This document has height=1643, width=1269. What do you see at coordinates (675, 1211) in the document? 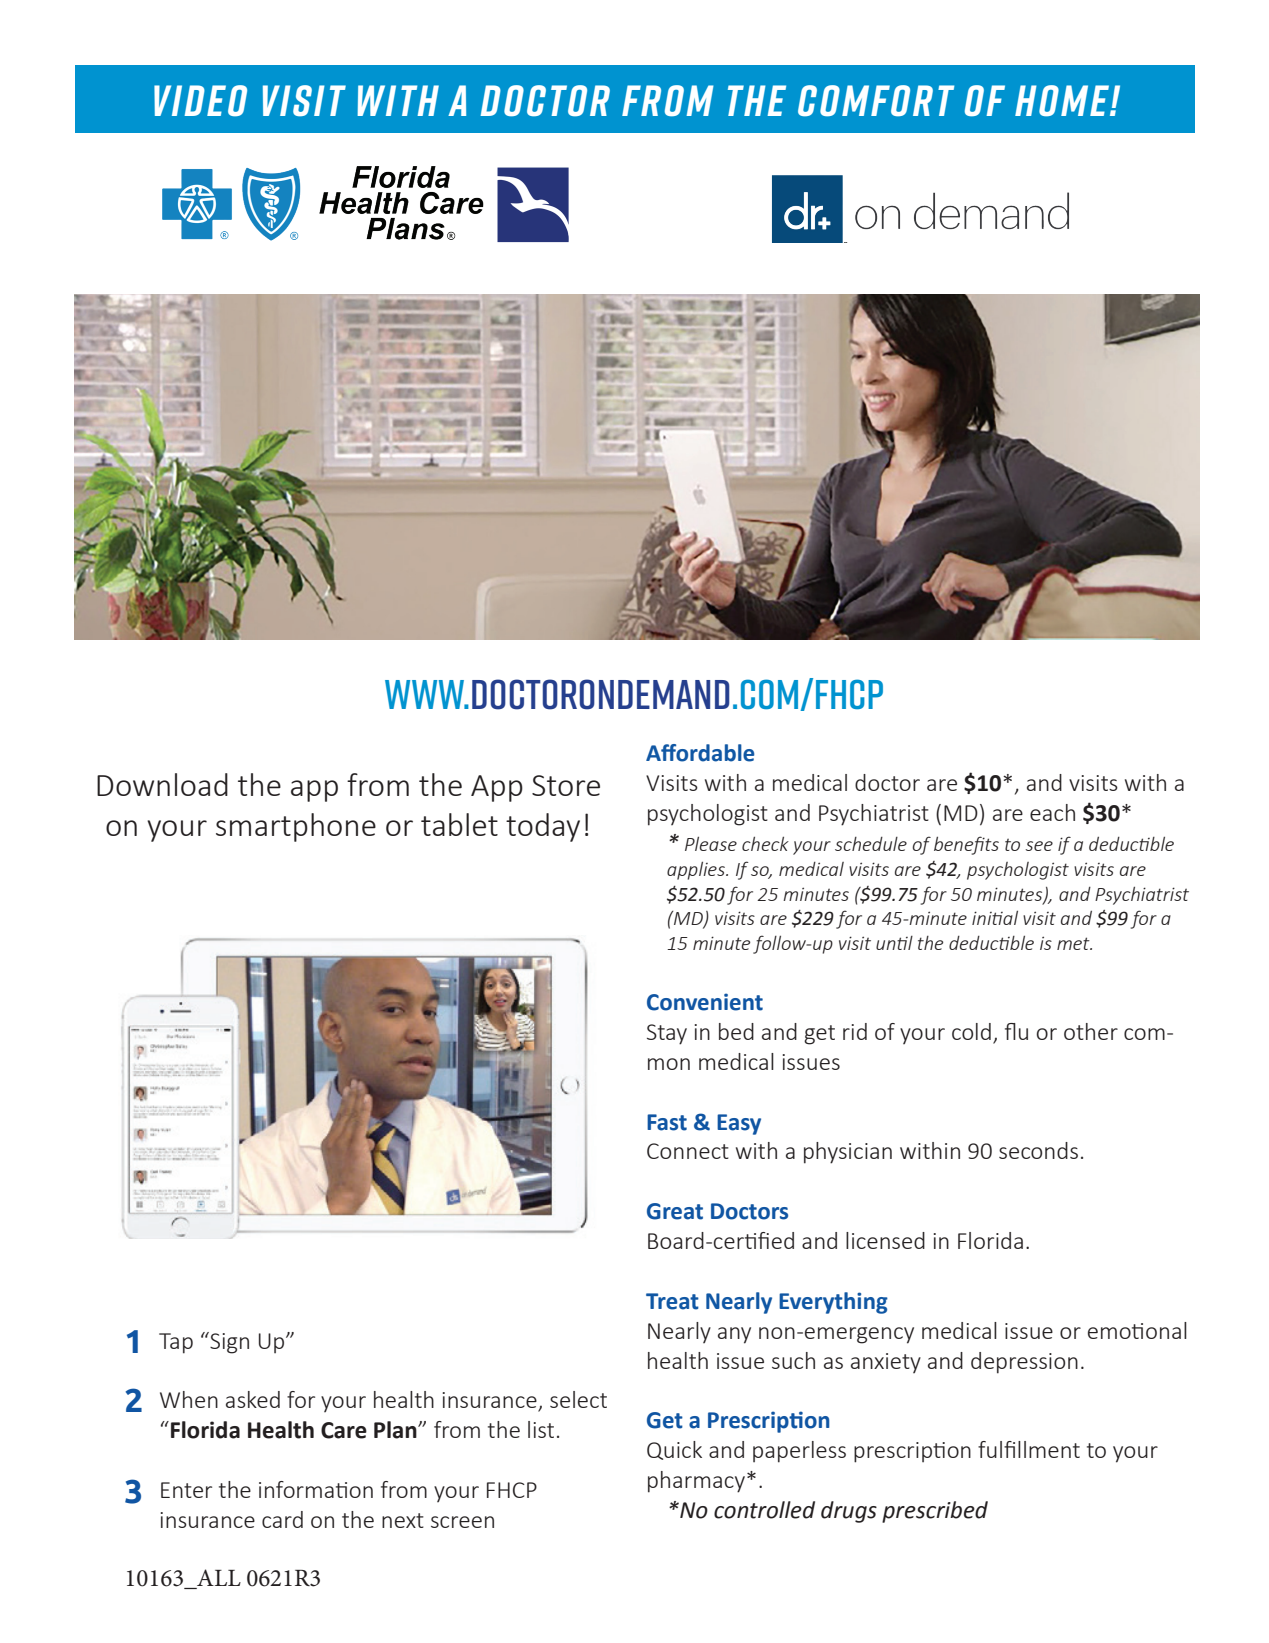
I see `Great` at bounding box center [675, 1211].
